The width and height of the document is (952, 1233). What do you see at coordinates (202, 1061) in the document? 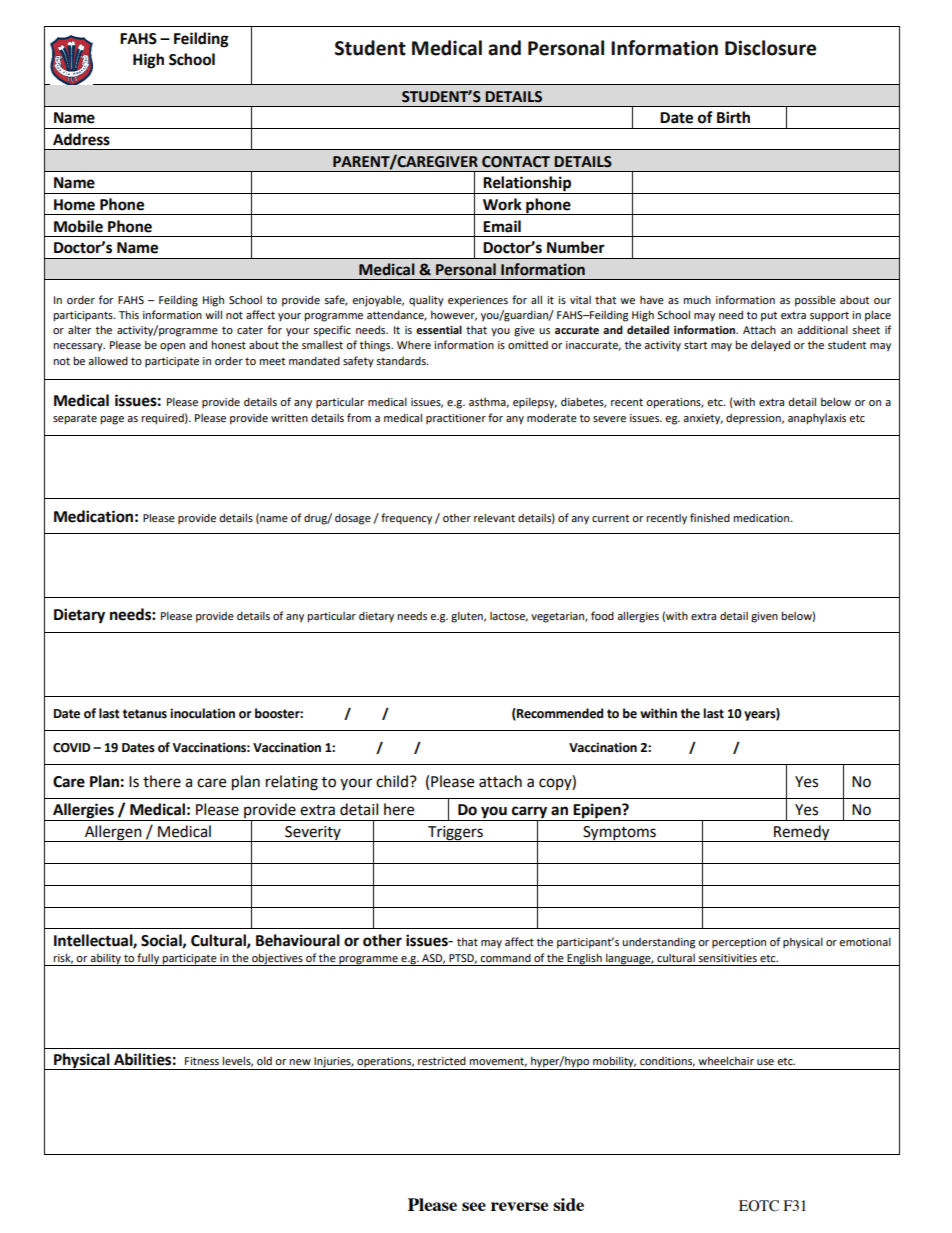
I see `Fitness` at bounding box center [202, 1061].
